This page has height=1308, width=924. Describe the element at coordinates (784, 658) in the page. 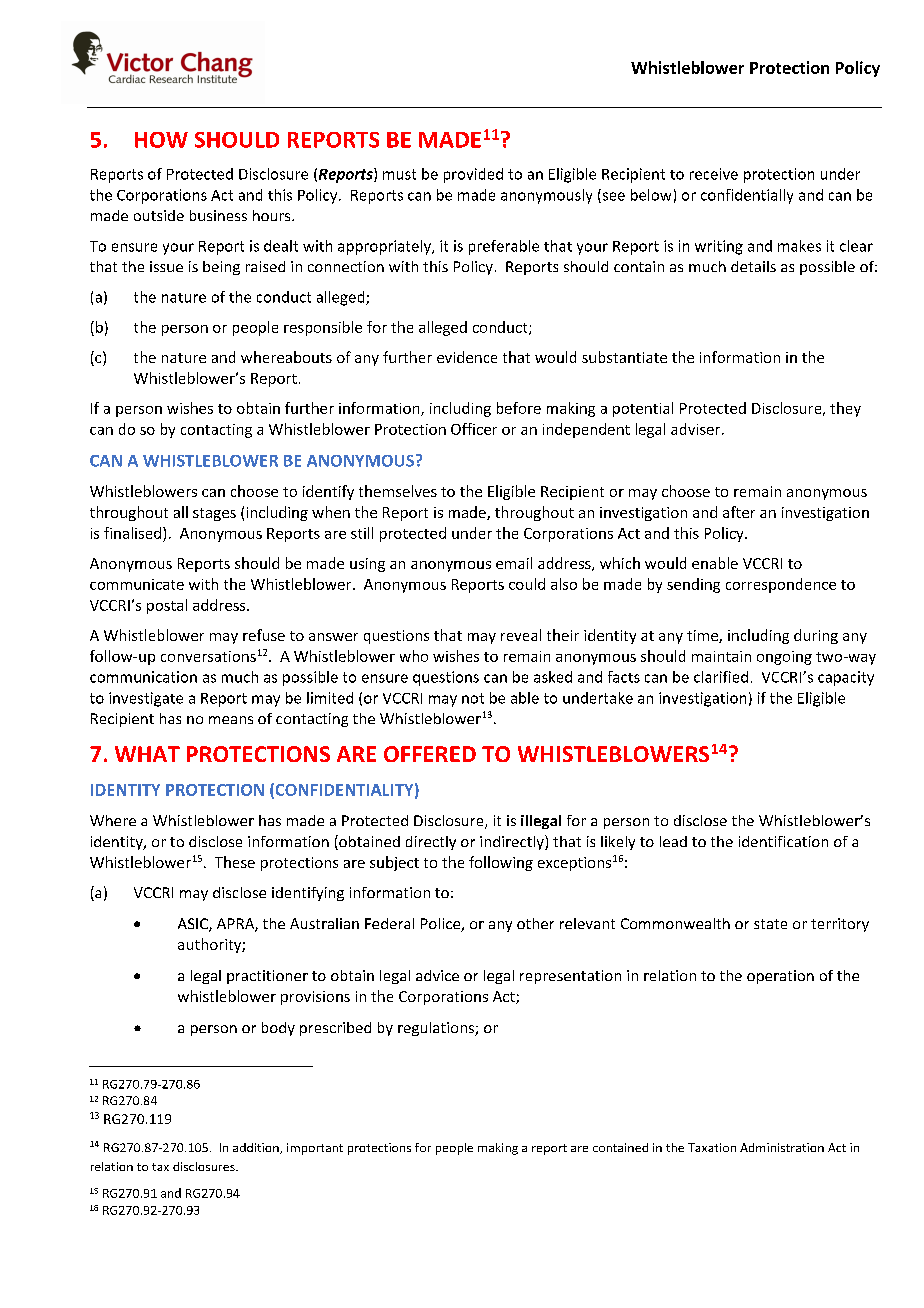

I see `ongoing` at that location.
